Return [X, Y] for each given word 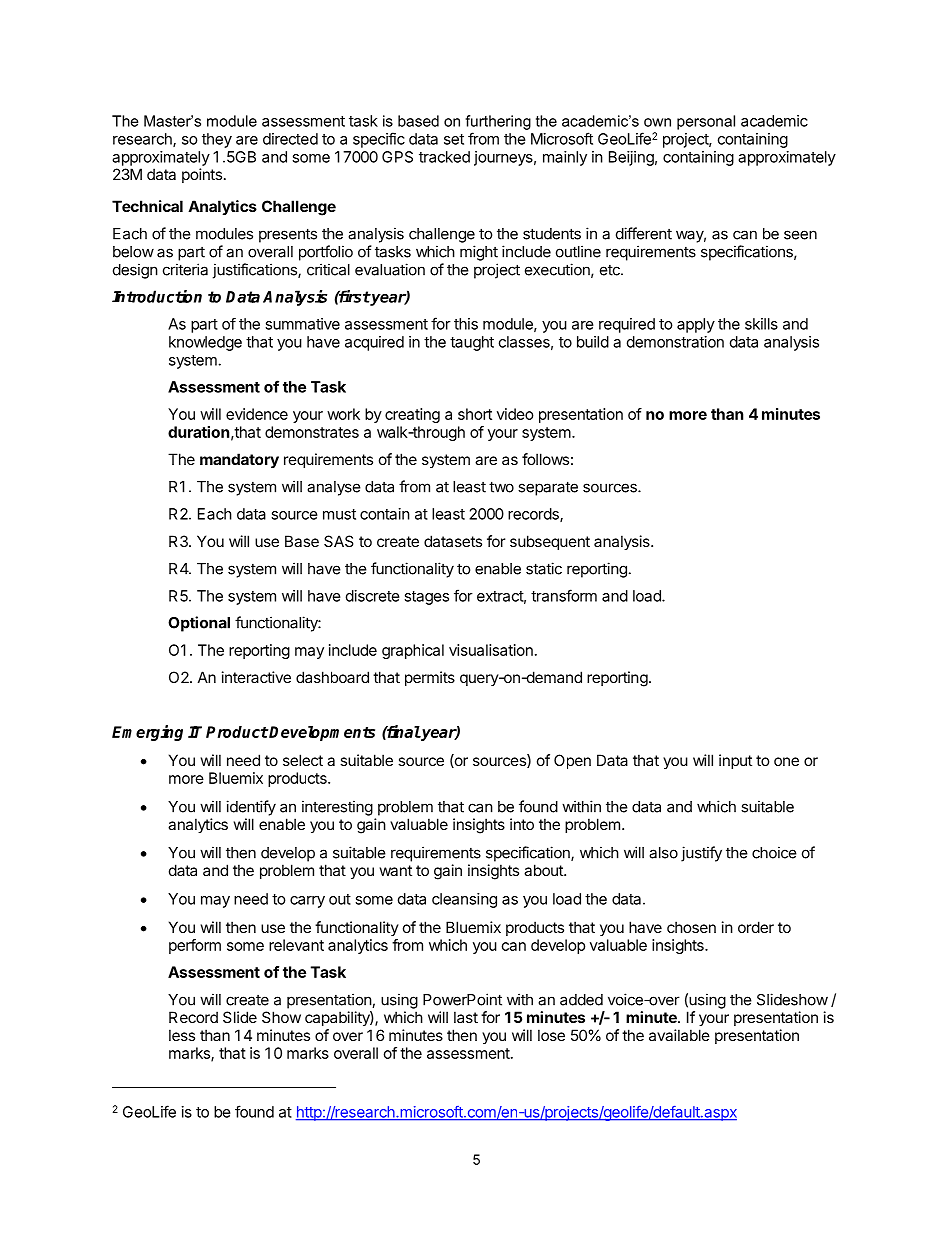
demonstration [675, 342]
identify [251, 808]
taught [472, 343]
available [679, 1035]
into [522, 824]
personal [706, 122]
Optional [199, 624]
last [466, 1017]
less [182, 1035]
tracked [444, 157]
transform [564, 595]
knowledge [205, 343]
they [217, 140]
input [735, 761]
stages [426, 598]
